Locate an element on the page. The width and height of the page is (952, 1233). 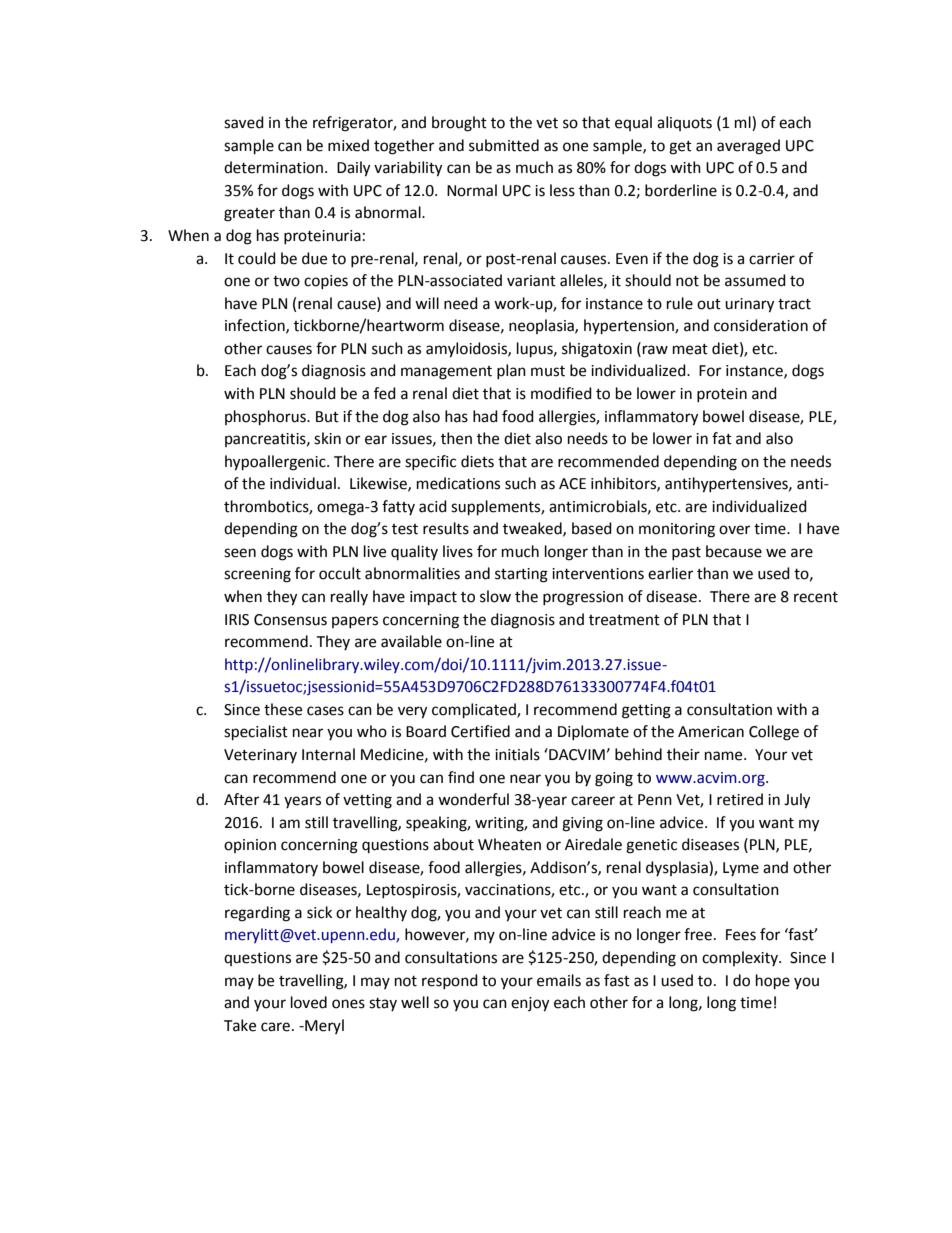
occult is located at coordinates (340, 573).
